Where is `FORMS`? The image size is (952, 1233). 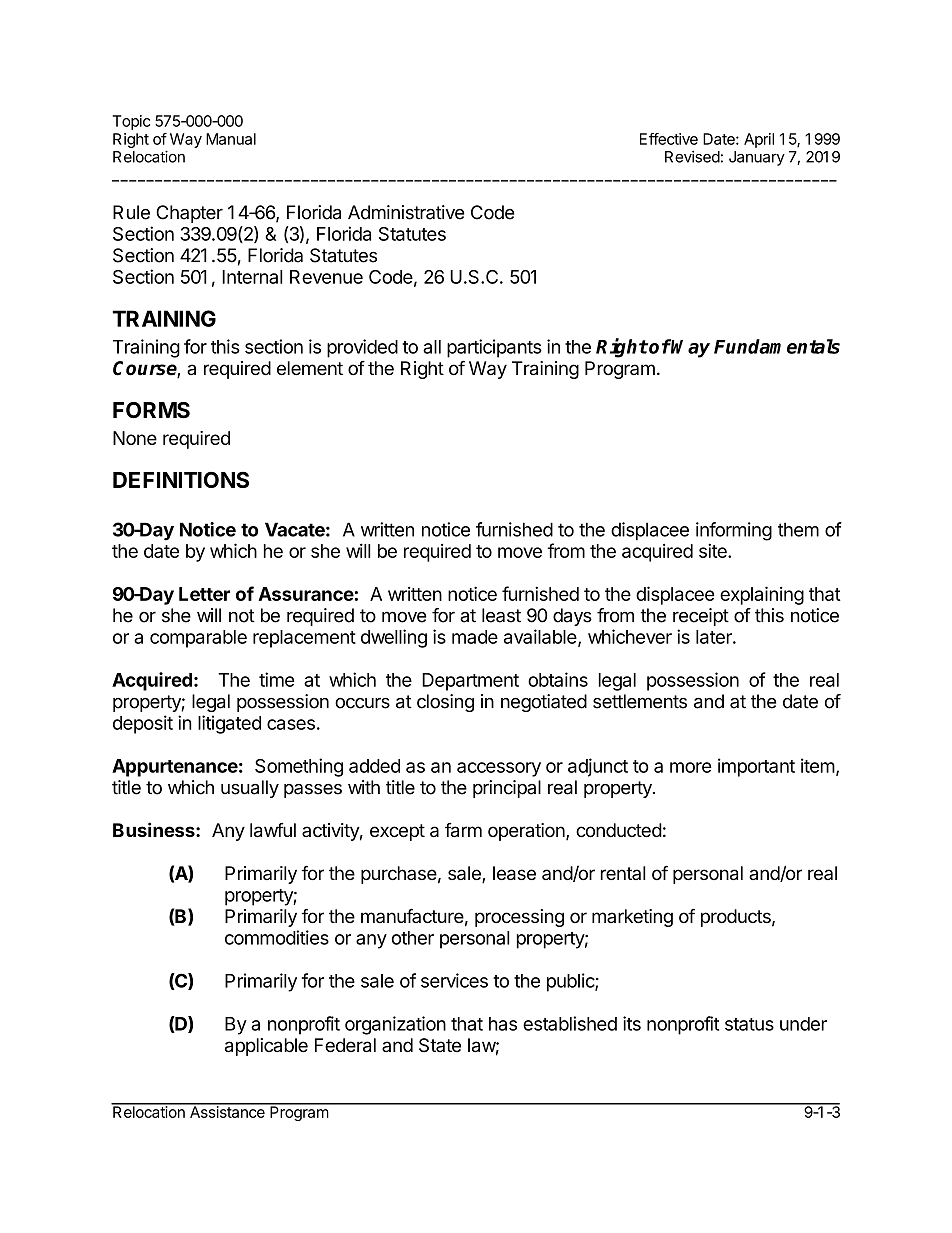
FORMS is located at coordinates (151, 410).
